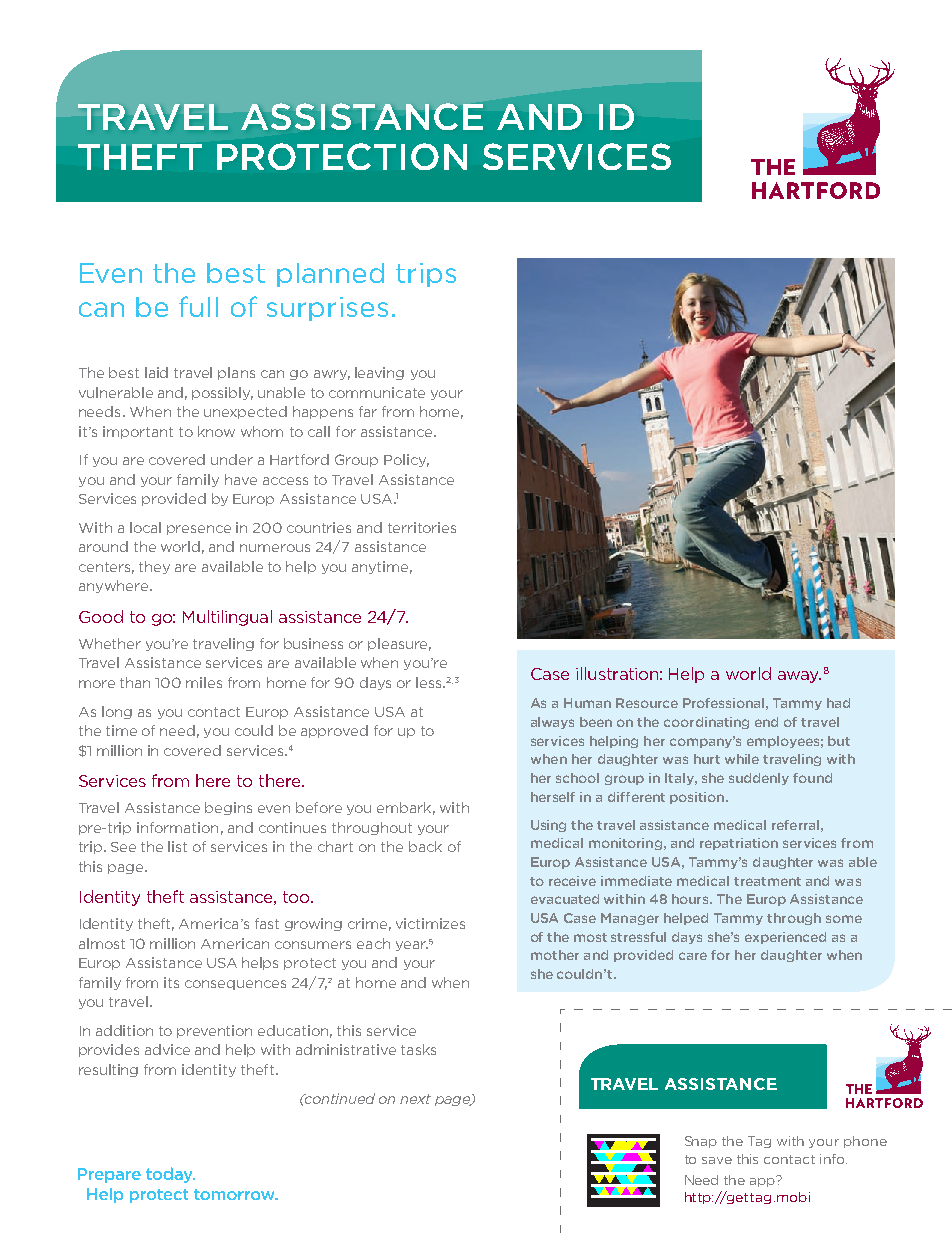 The image size is (952, 1233). What do you see at coordinates (838, 703) in the screenshot?
I see `had` at bounding box center [838, 703].
